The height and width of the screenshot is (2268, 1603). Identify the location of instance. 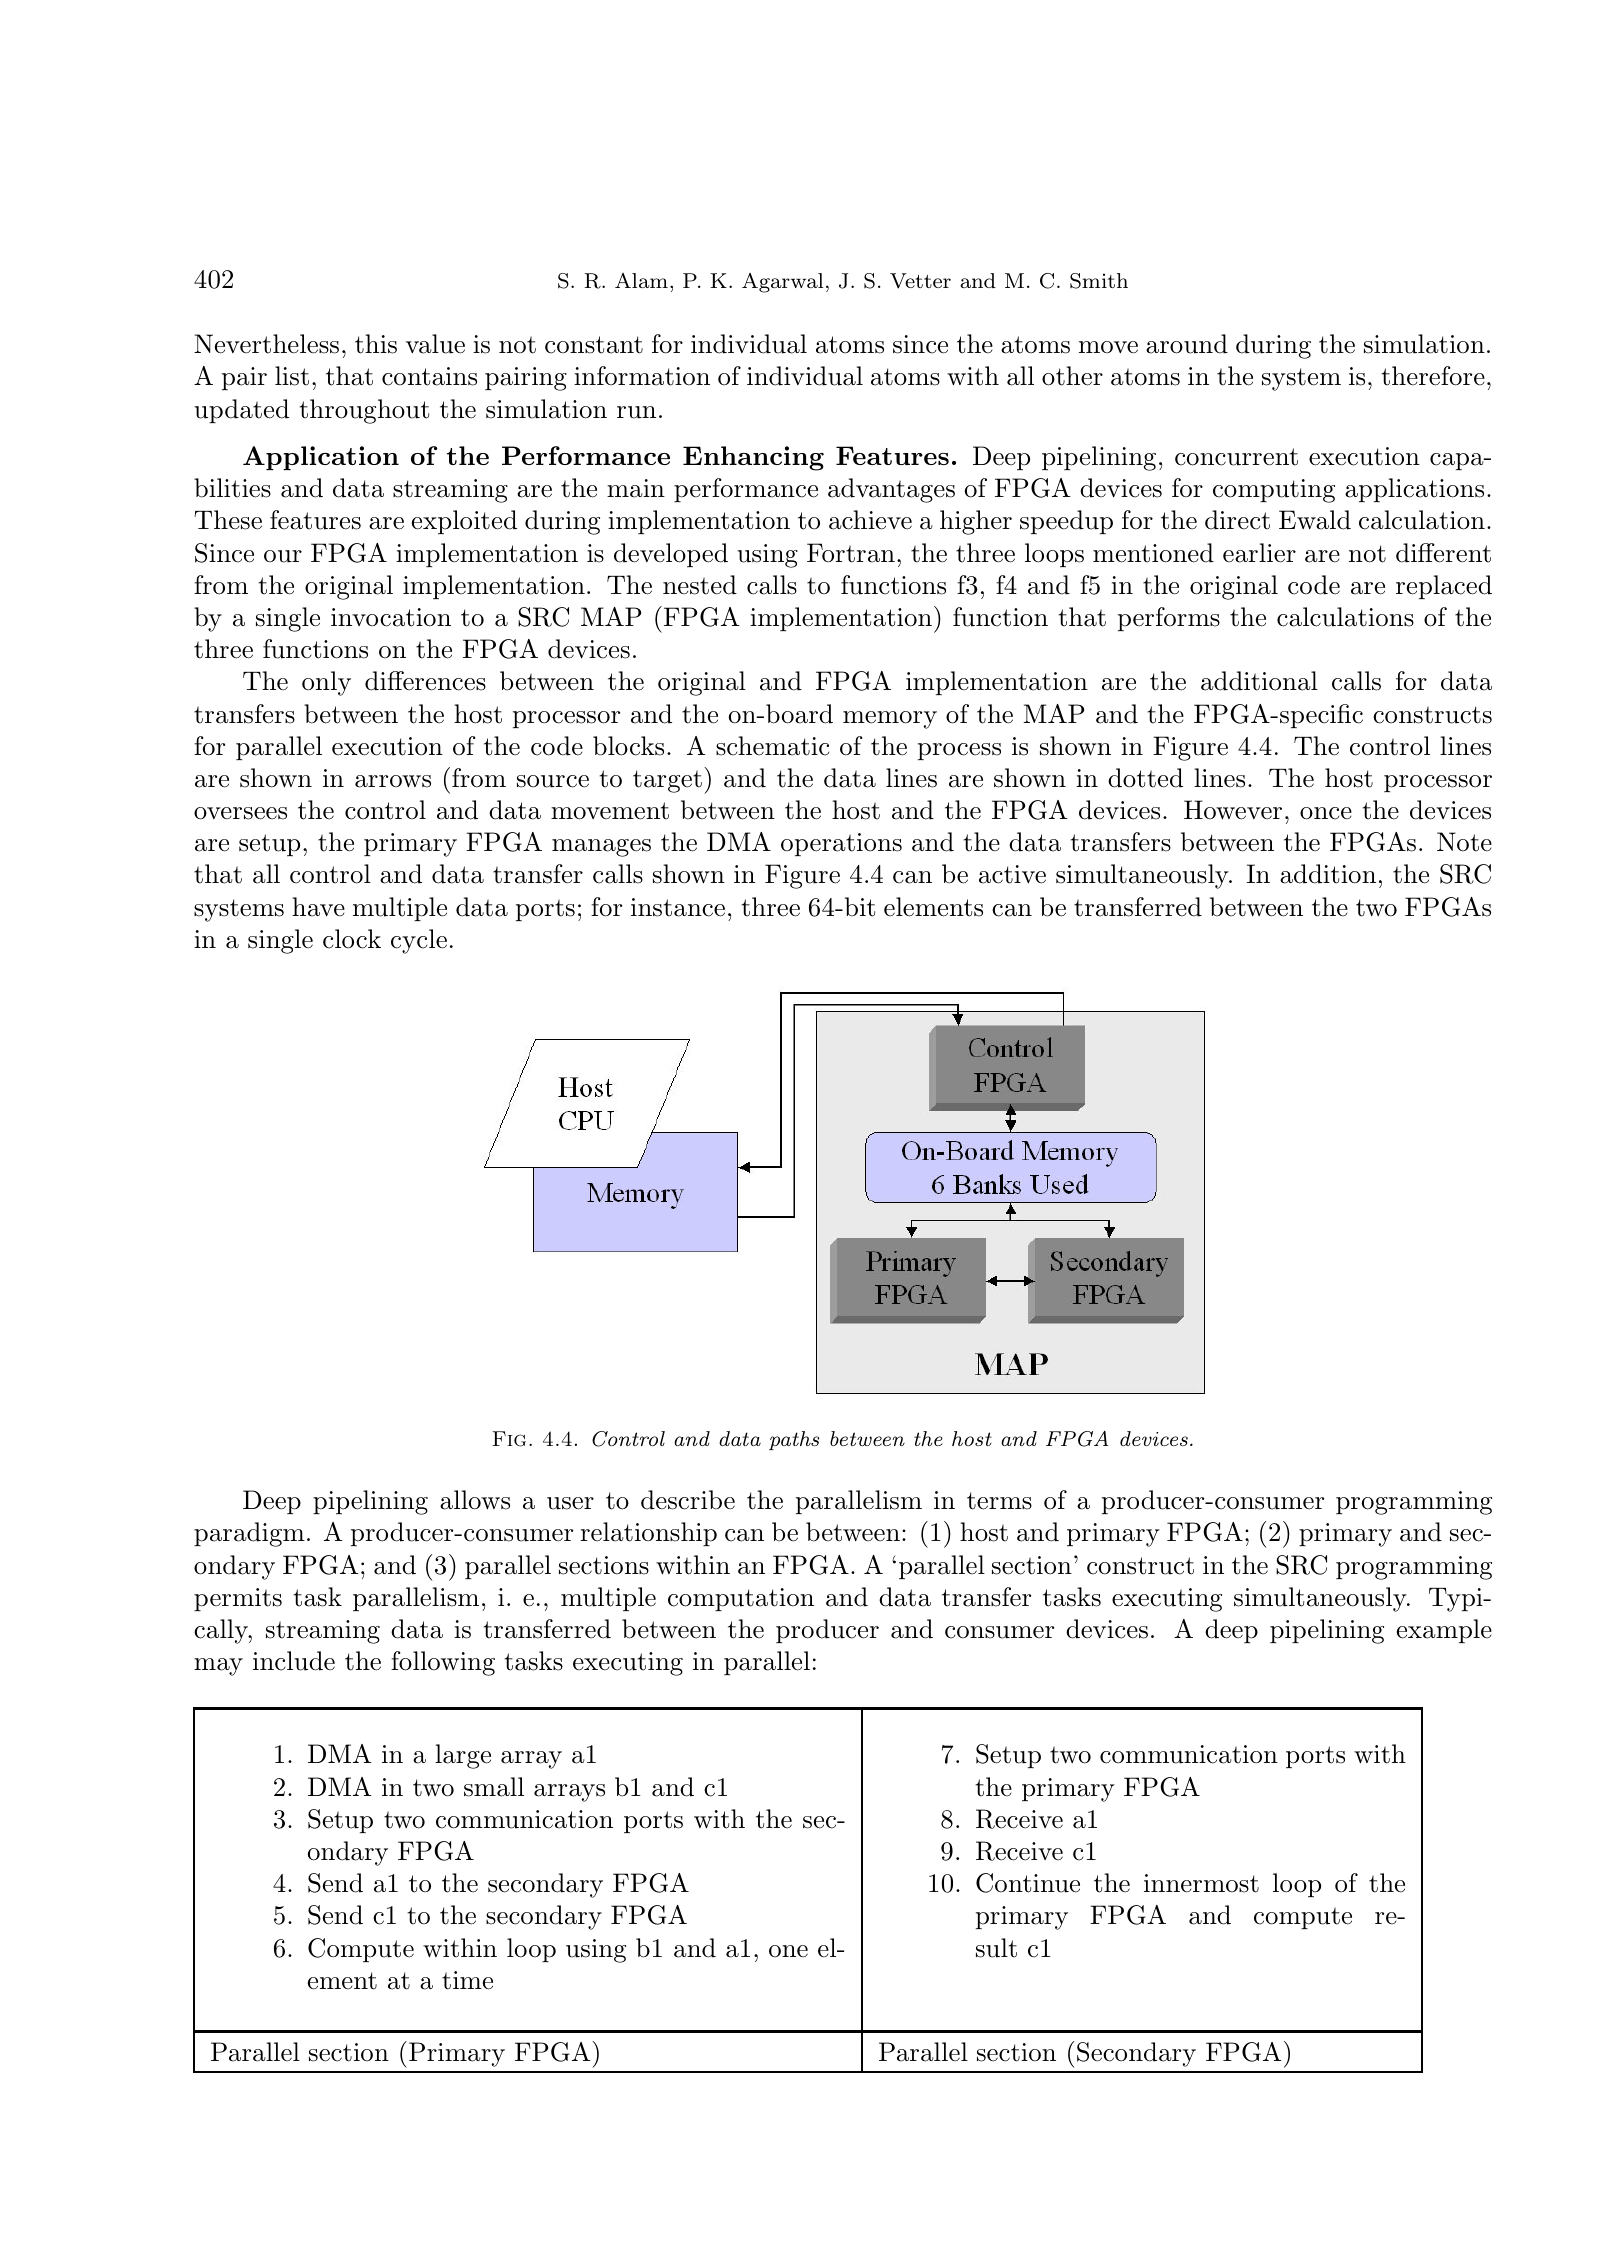
(678, 907).
